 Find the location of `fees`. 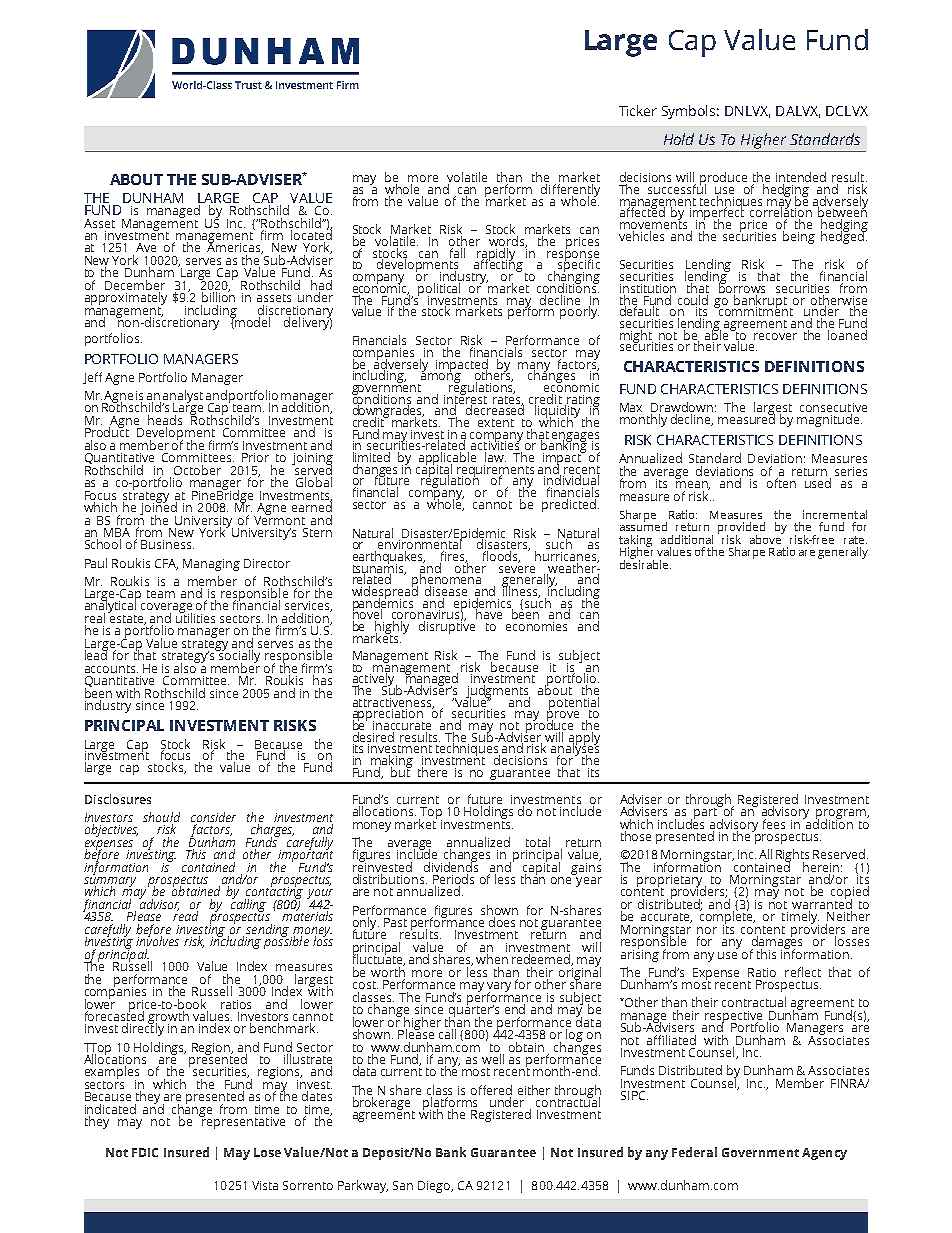

fees is located at coordinates (774, 824).
